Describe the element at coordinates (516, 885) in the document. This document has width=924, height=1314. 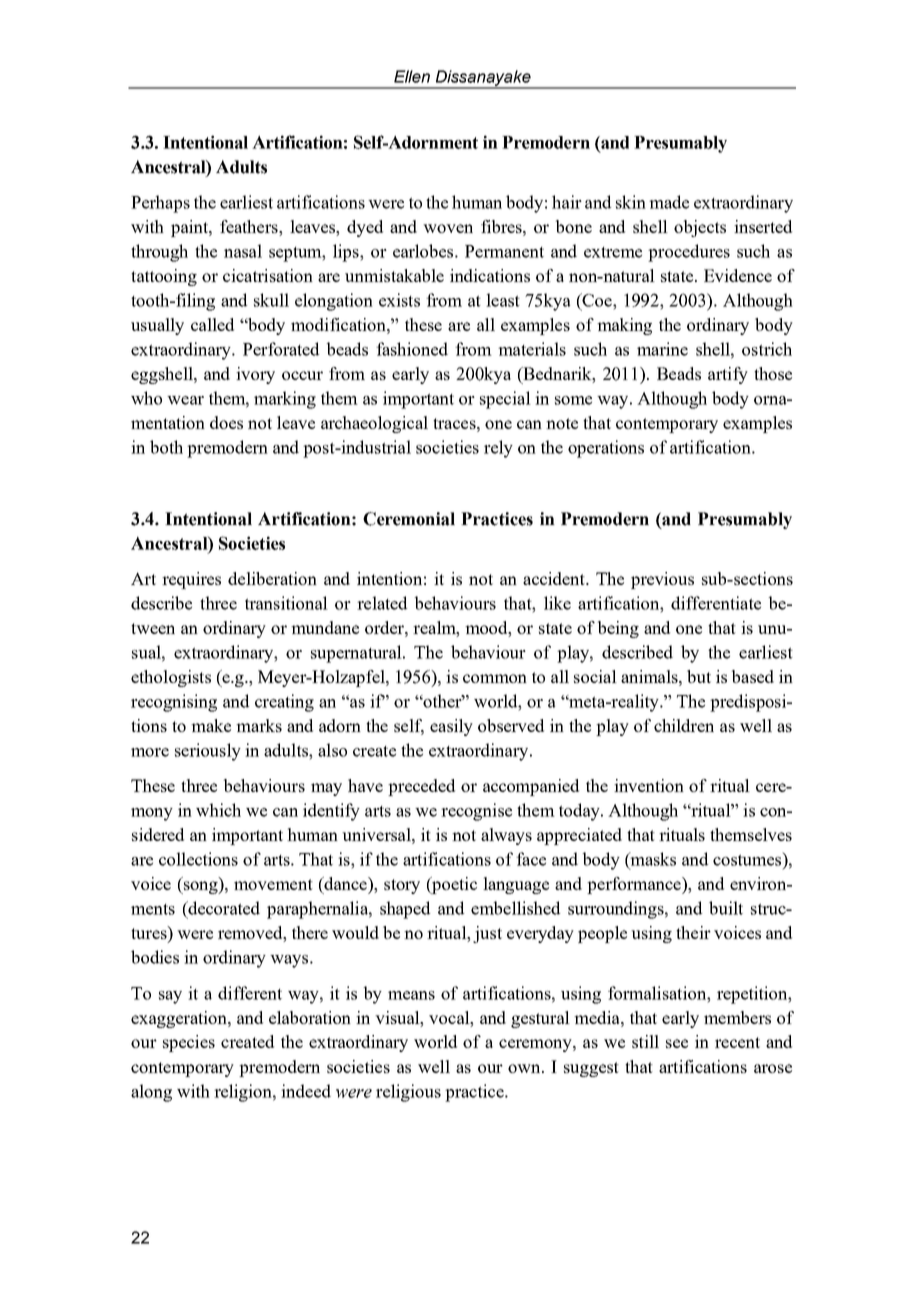
I see `language` at that location.
